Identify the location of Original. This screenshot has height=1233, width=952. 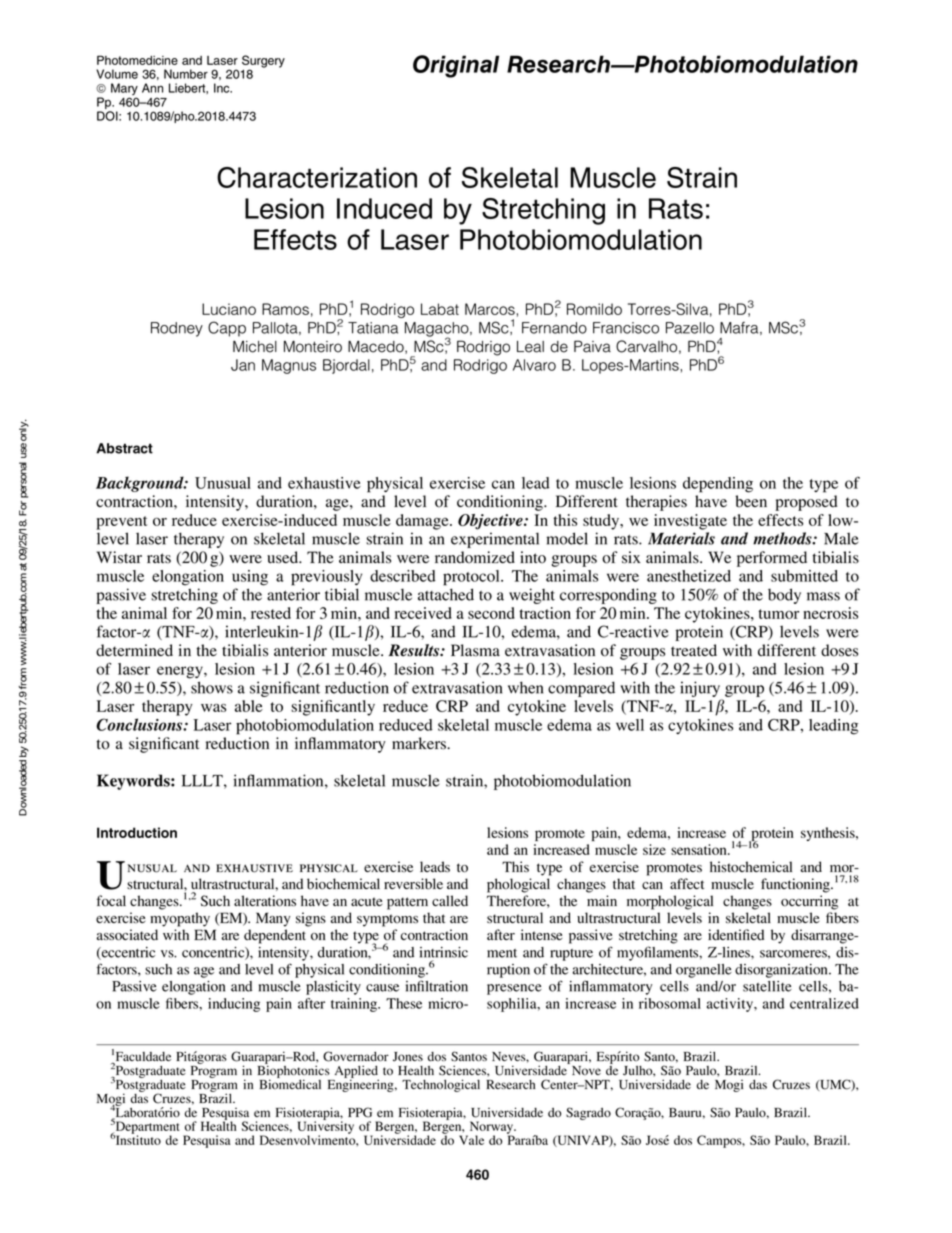
(456, 66).
